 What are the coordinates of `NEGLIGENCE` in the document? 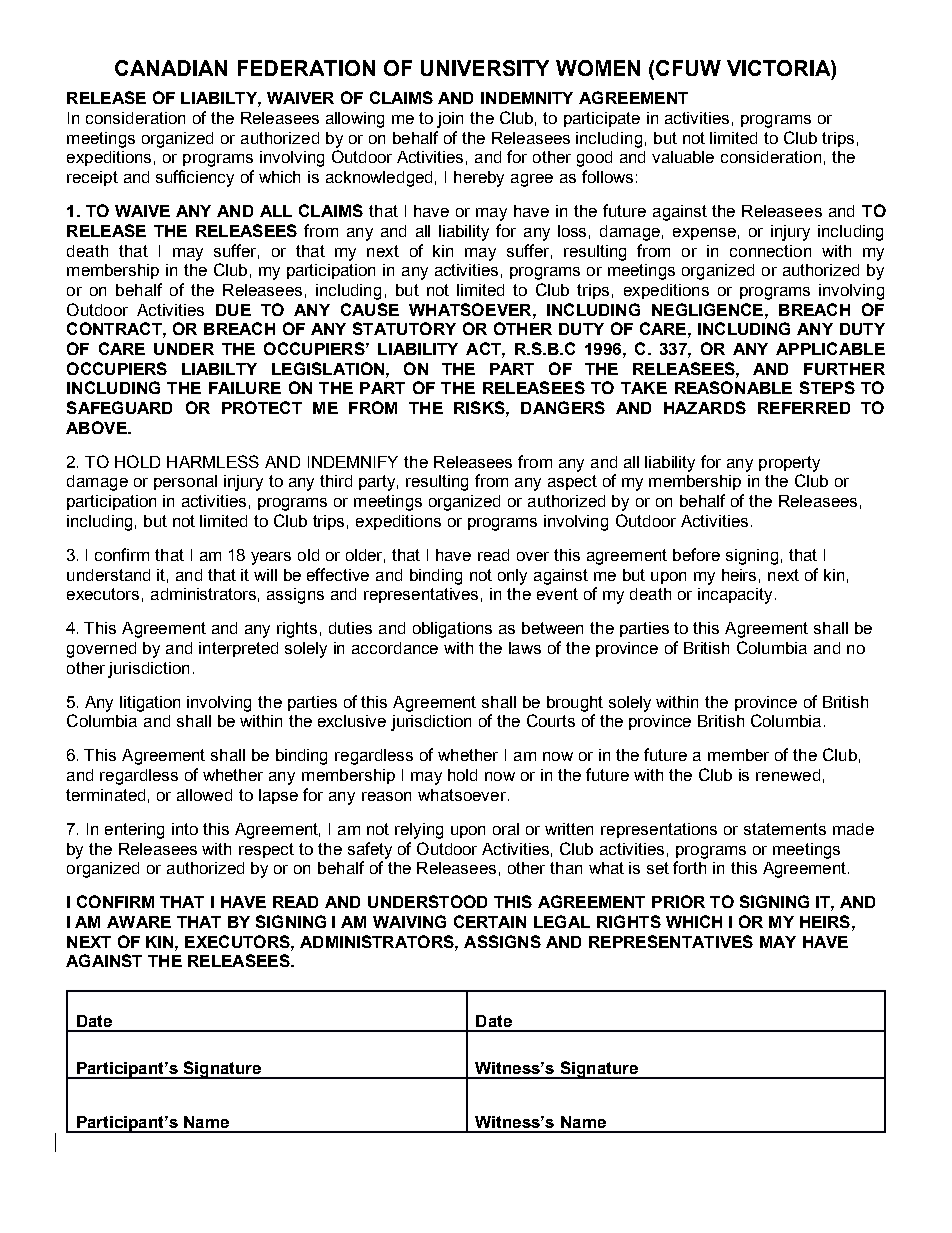 It's located at (707, 309).
